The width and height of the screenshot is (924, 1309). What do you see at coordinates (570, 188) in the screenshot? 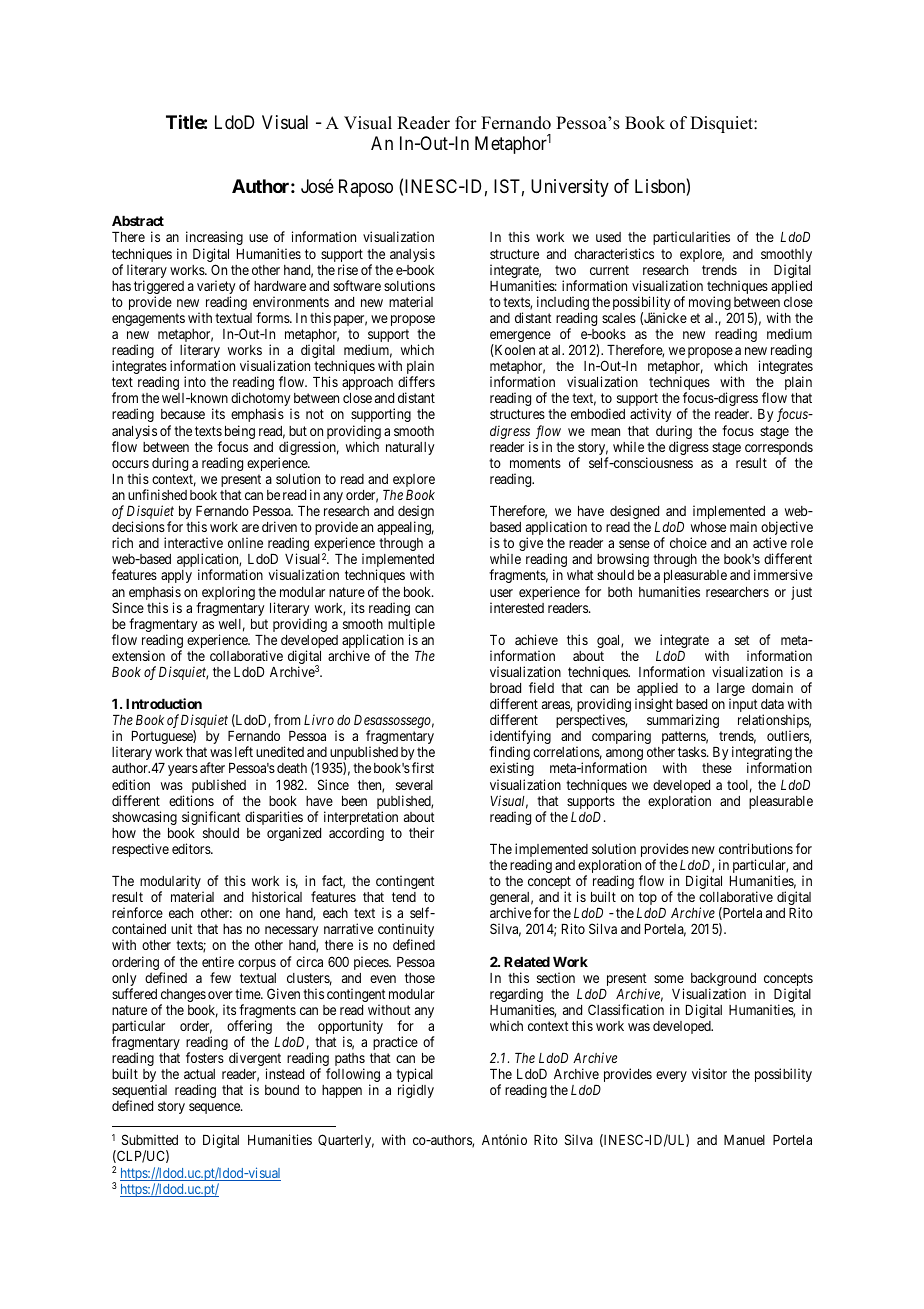
I see `University` at bounding box center [570, 188].
